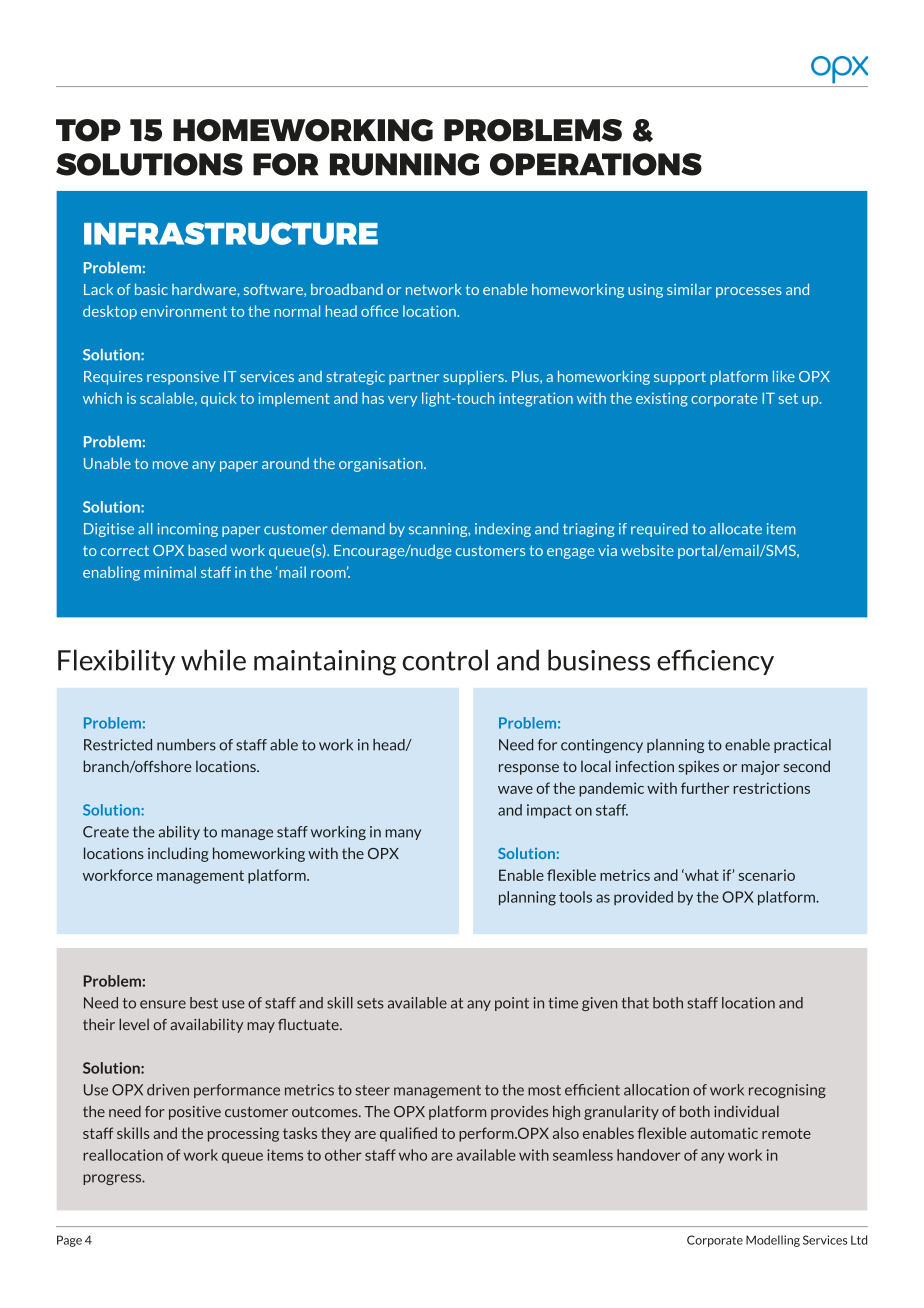 This screenshot has width=924, height=1308. Describe the element at coordinates (445, 660) in the screenshot. I see `control` at that location.
